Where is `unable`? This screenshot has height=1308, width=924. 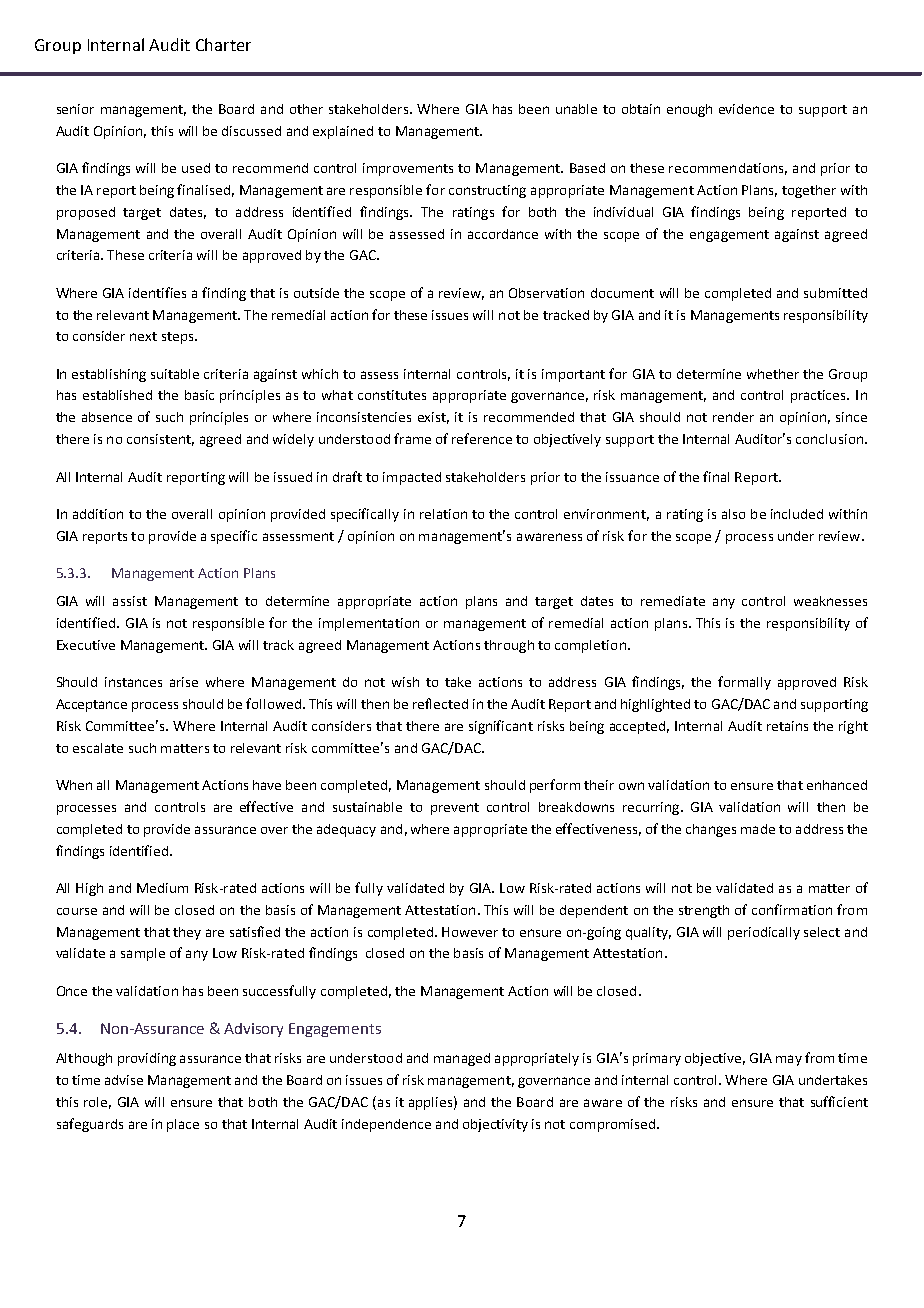 unable is located at coordinates (576, 109).
